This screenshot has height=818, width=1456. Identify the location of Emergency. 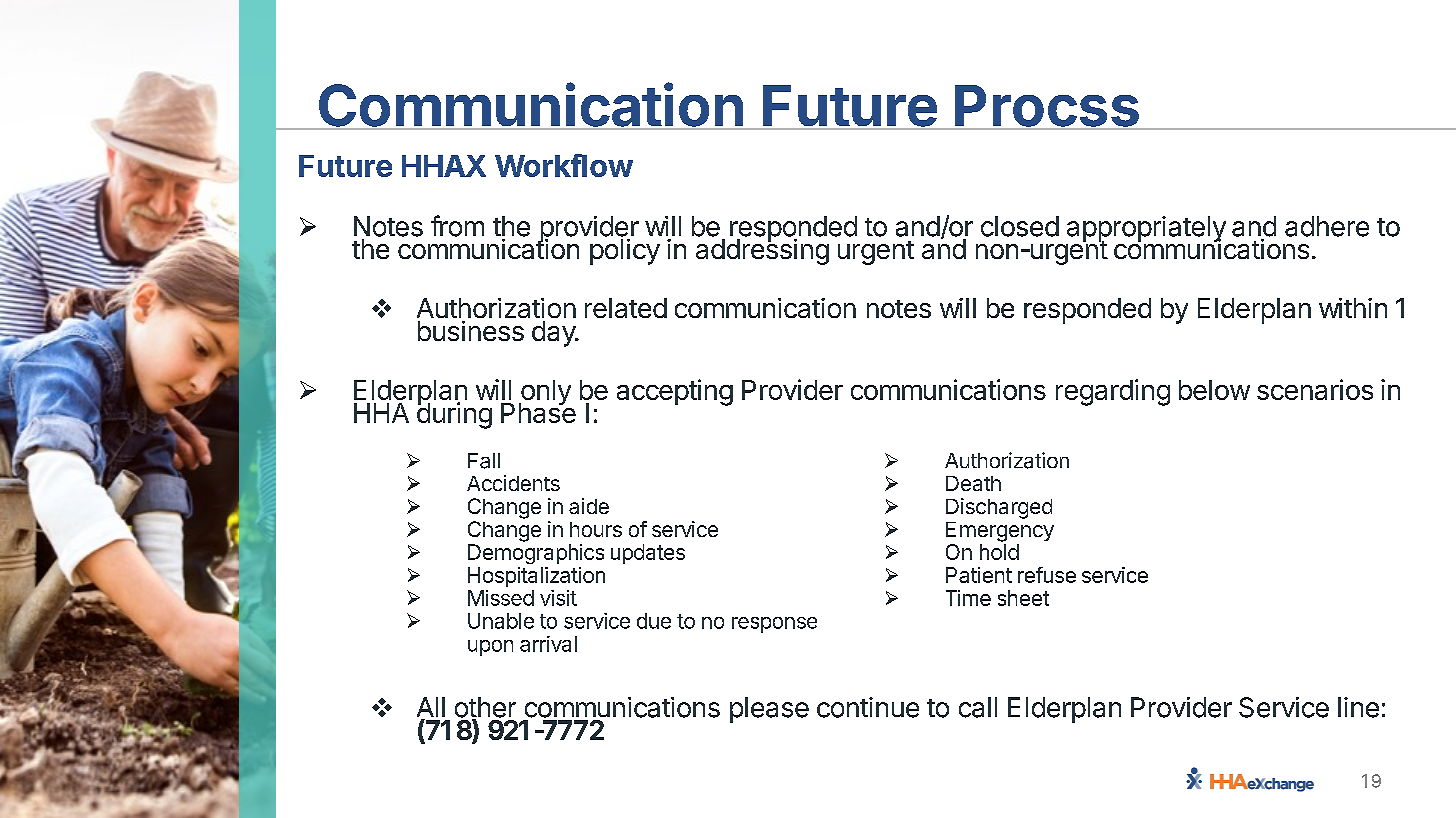
(1000, 532).
